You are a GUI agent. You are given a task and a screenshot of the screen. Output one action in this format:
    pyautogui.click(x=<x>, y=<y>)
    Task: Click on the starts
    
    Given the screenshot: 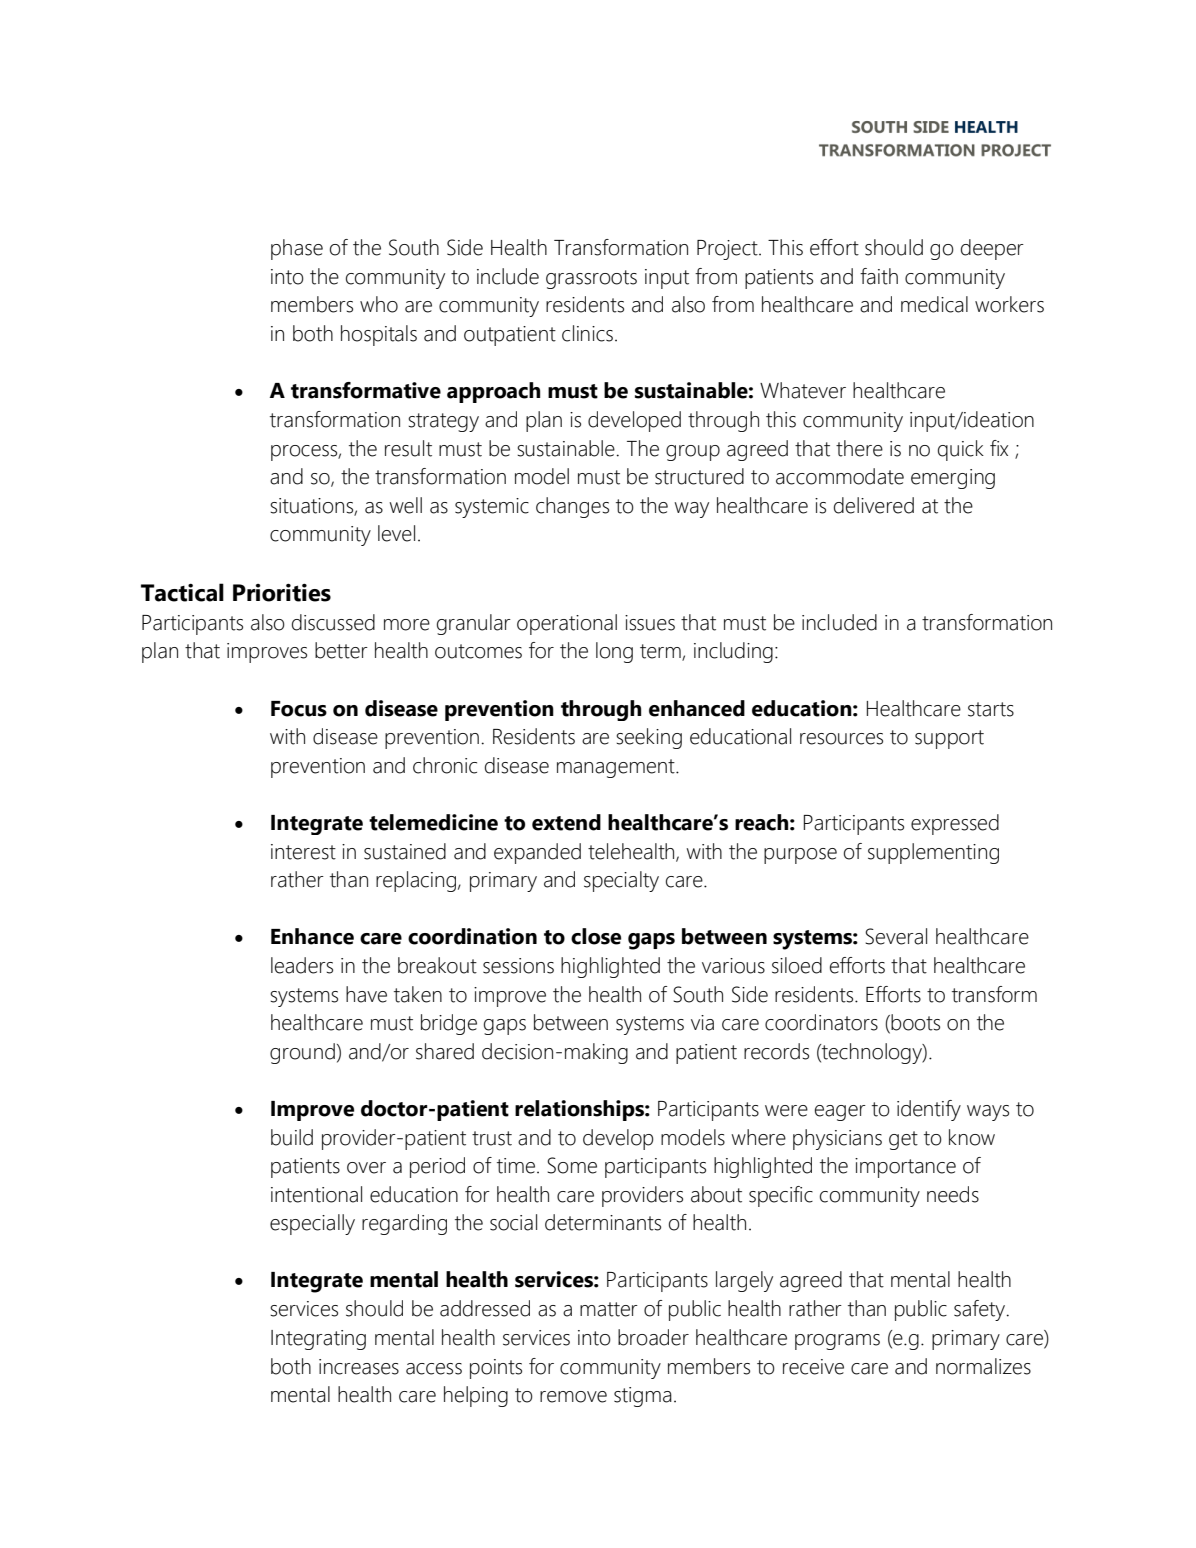 What is the action you would take?
    pyautogui.click(x=991, y=709)
